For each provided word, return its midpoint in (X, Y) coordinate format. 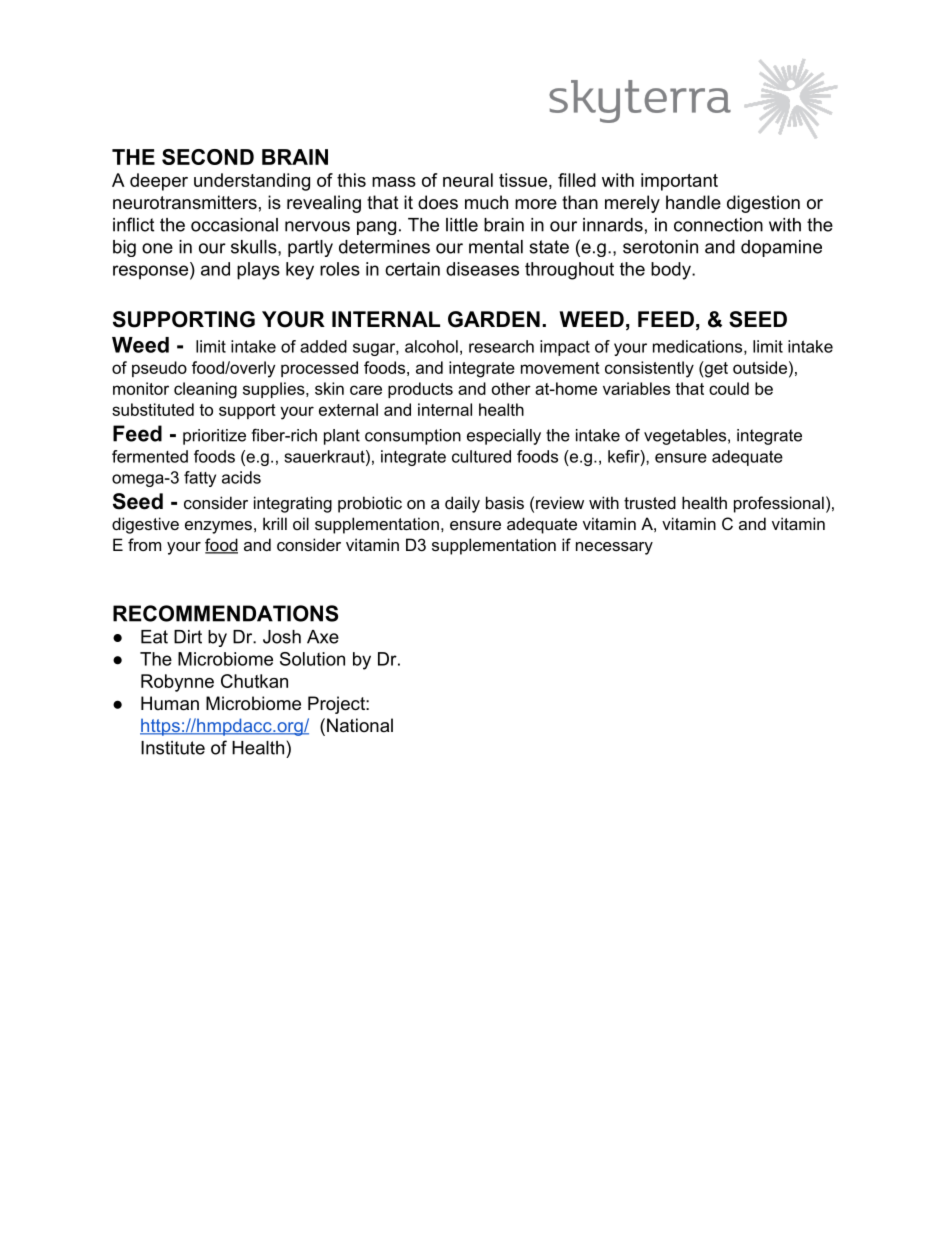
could (729, 388)
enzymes (218, 527)
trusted (650, 502)
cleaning (205, 390)
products (420, 390)
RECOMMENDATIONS (225, 613)
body (672, 271)
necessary (614, 548)
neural (468, 180)
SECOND (208, 157)
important (679, 182)
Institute (173, 748)
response (150, 272)
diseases (482, 269)
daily (462, 504)
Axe (323, 637)
